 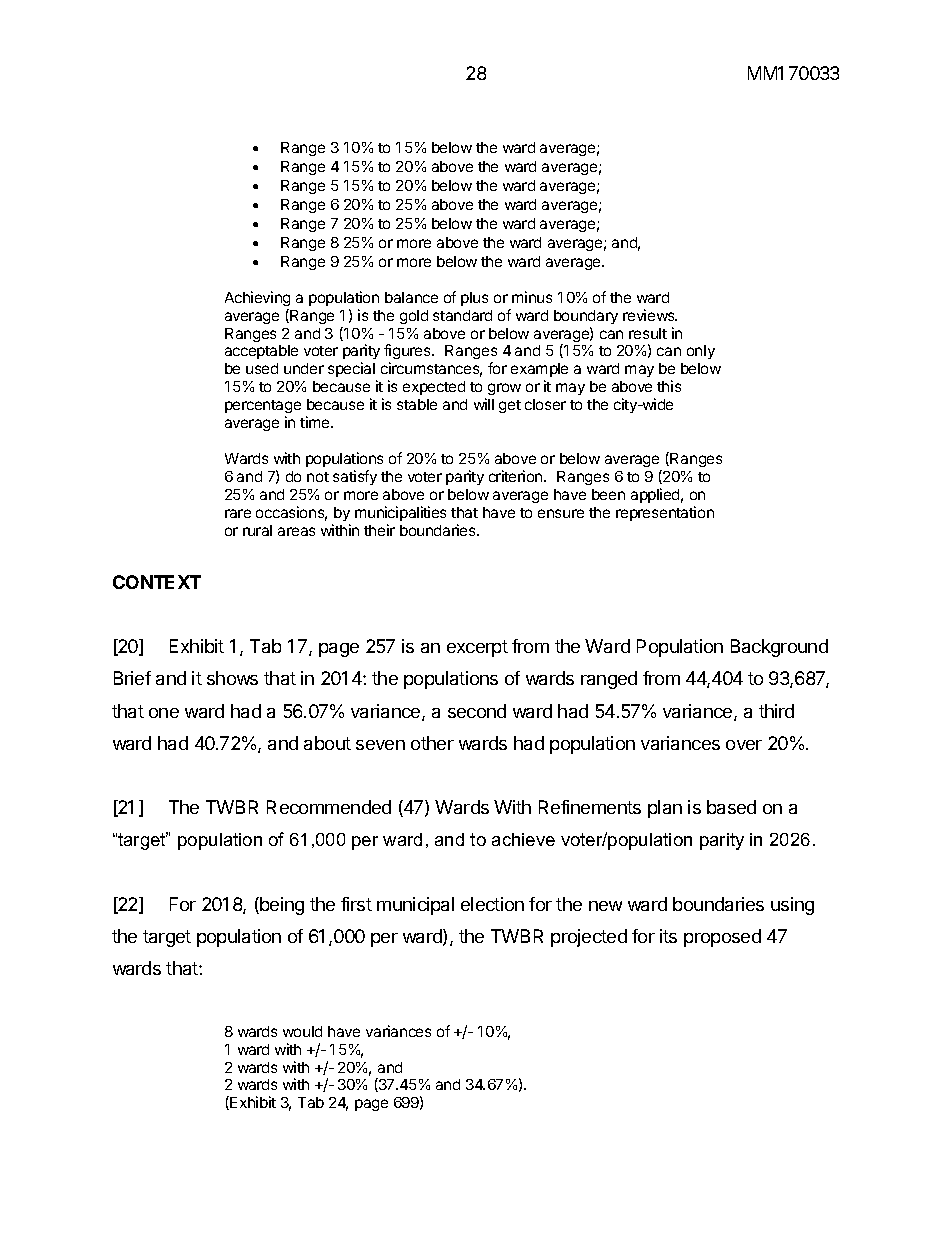 What do you see at coordinates (462, 315) in the image?
I see `standard` at bounding box center [462, 315].
